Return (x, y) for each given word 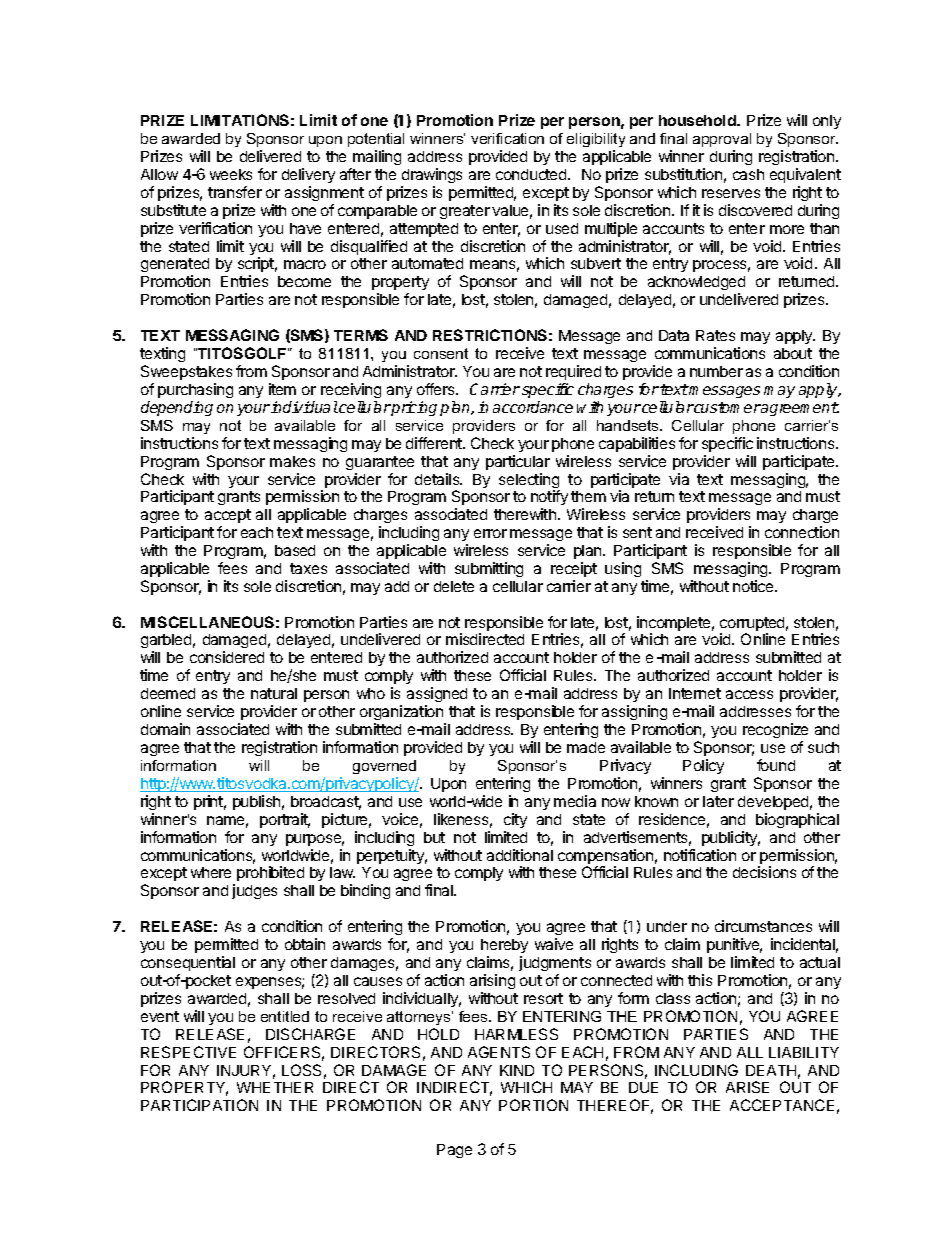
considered (227, 657)
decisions (764, 872)
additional (520, 855)
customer (727, 407)
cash (748, 174)
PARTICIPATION (199, 1105)
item (282, 389)
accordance (533, 407)
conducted (532, 174)
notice (754, 586)
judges (254, 891)
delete (454, 586)
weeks (231, 174)
